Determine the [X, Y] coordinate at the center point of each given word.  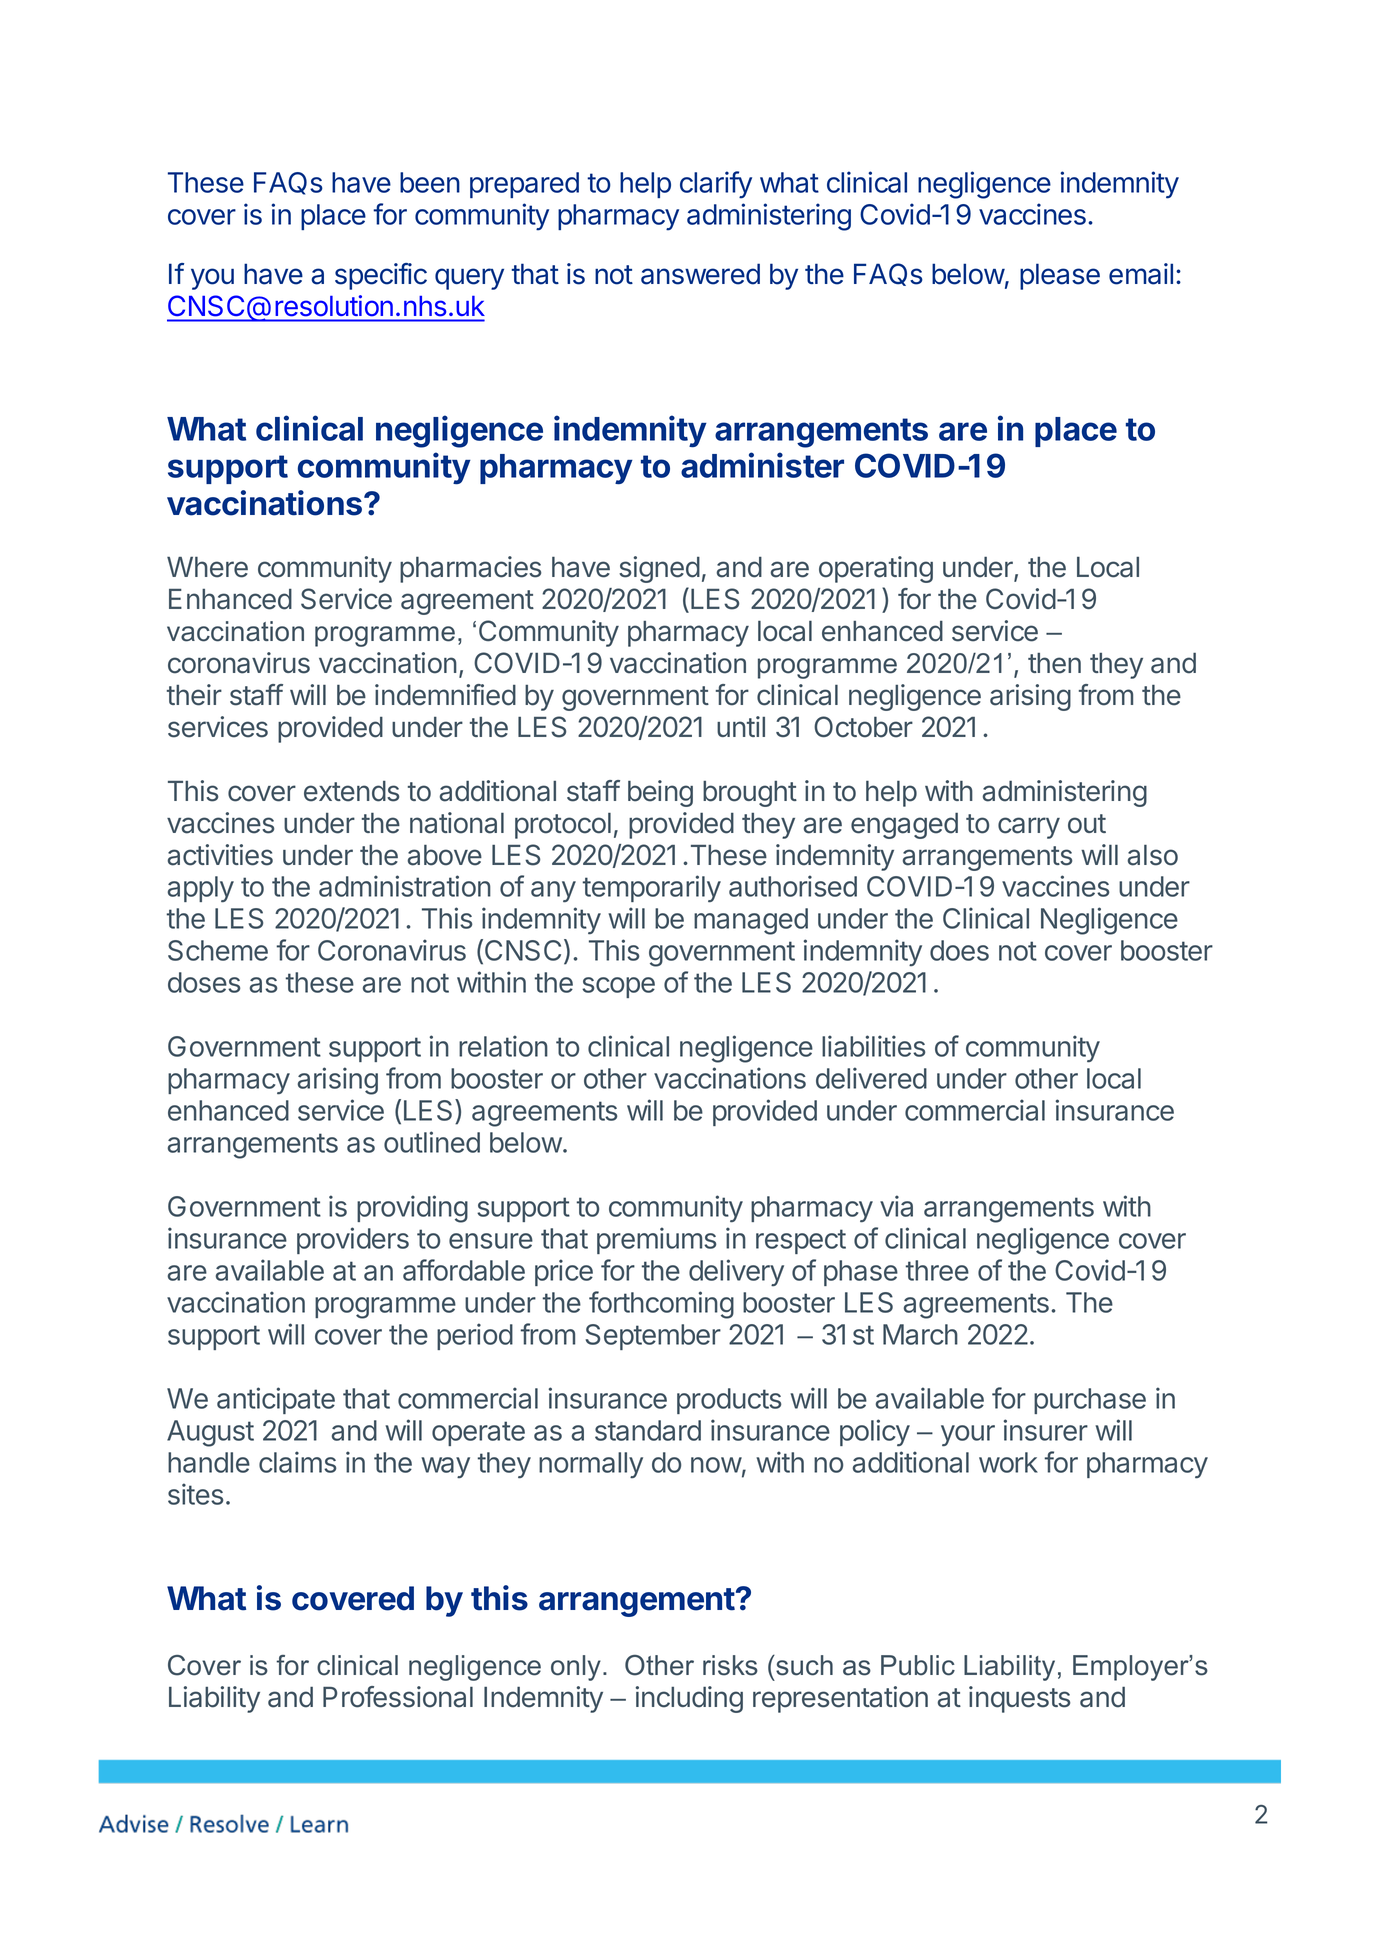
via [896, 1206]
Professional [398, 1697]
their [194, 695]
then [1054, 663]
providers [353, 1240]
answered [700, 274]
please [1060, 276]
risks [730, 1665]
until [741, 726]
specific [381, 276]
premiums [657, 1240]
